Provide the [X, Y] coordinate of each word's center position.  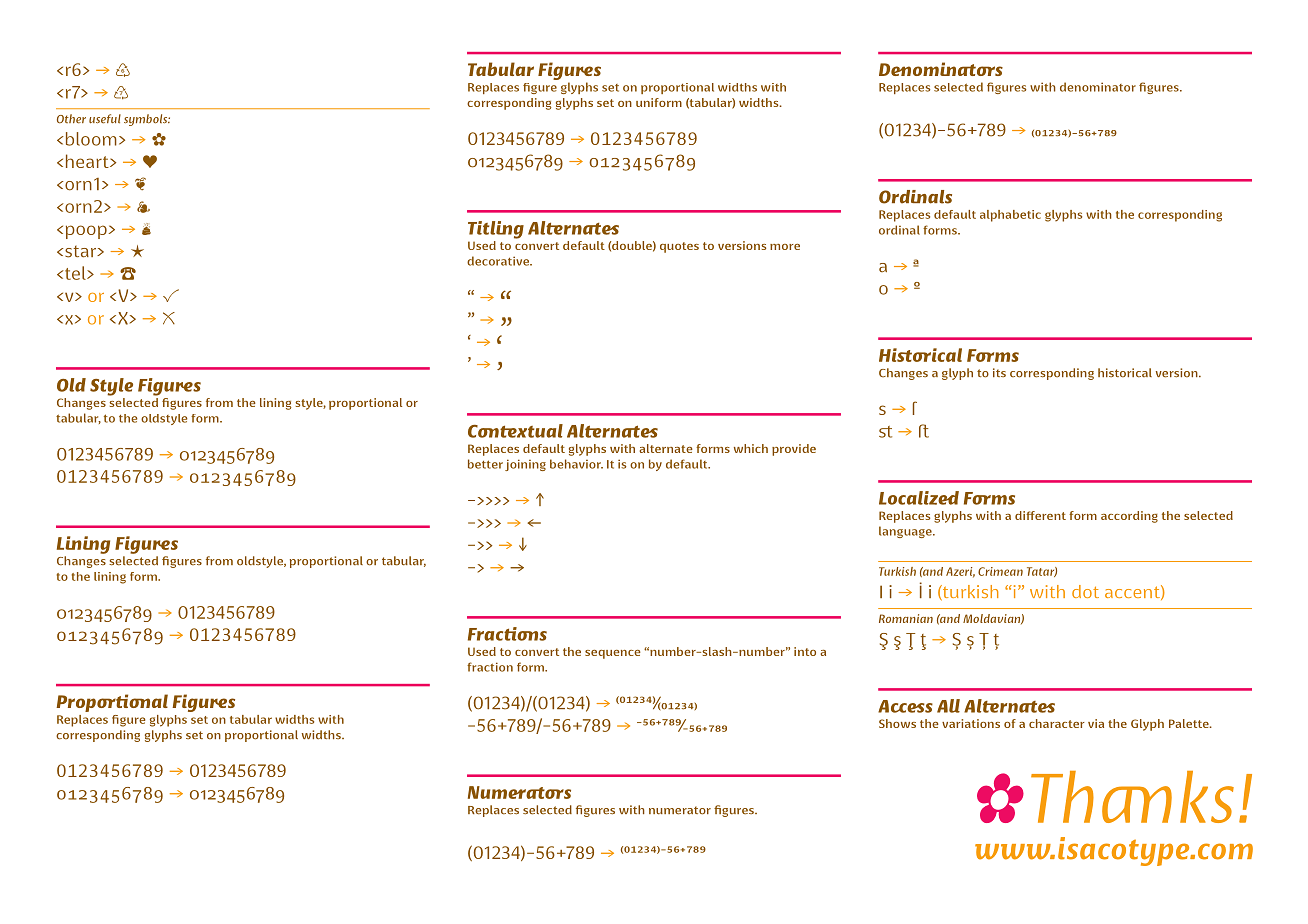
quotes [679, 247]
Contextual [515, 431]
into [805, 651]
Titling [496, 230]
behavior [576, 464]
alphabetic [1010, 216]
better [485, 464]
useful [105, 119]
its [999, 372]
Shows [897, 723]
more [785, 247]
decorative [499, 261]
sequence [613, 654]
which [751, 448]
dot [1085, 591]
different [1040, 515]
